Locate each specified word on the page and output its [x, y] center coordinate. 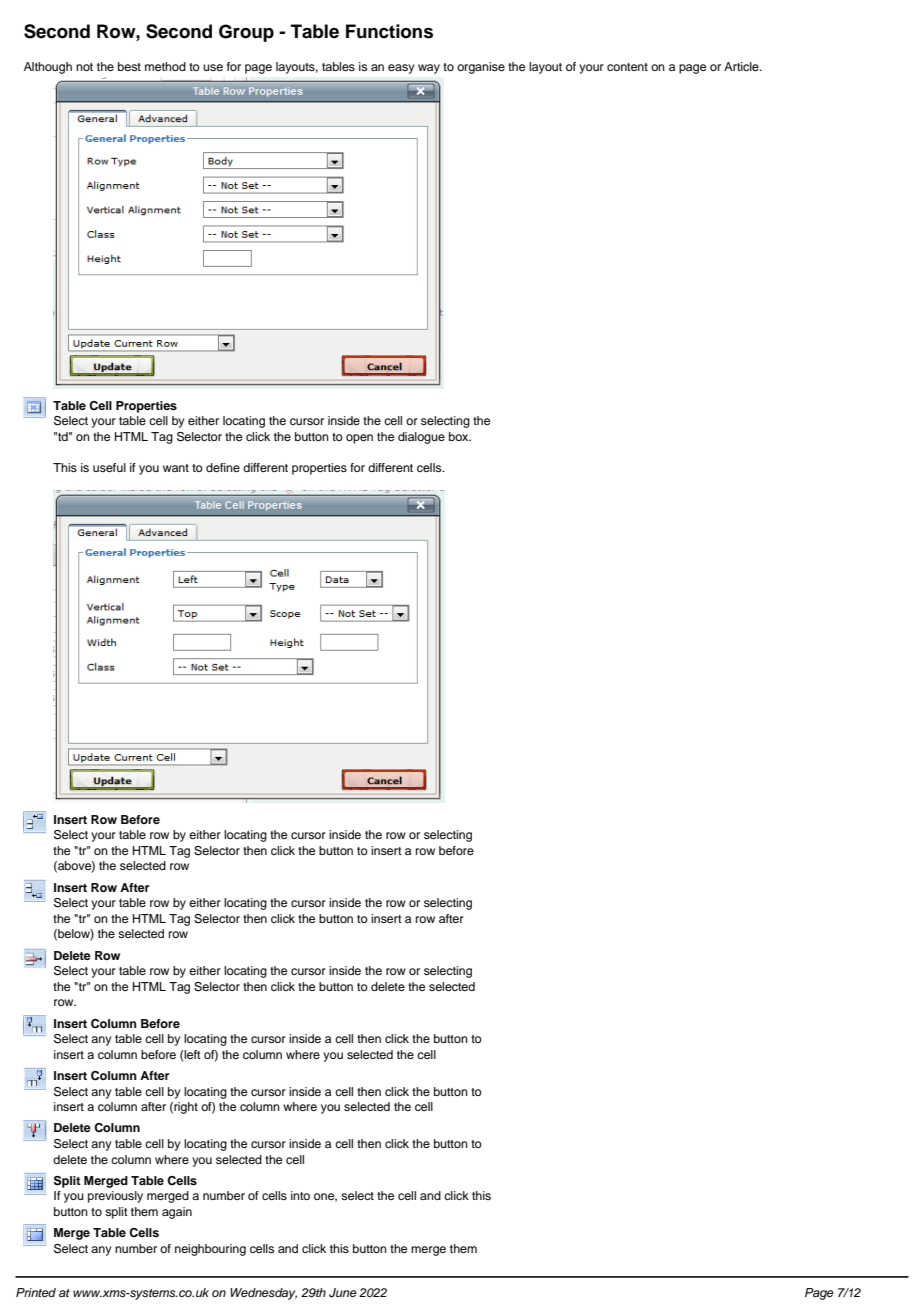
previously [115, 1197]
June [343, 1293]
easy [401, 69]
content [627, 67]
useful [109, 467]
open [359, 439]
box [460, 436]
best [129, 66]
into [300, 1195]
